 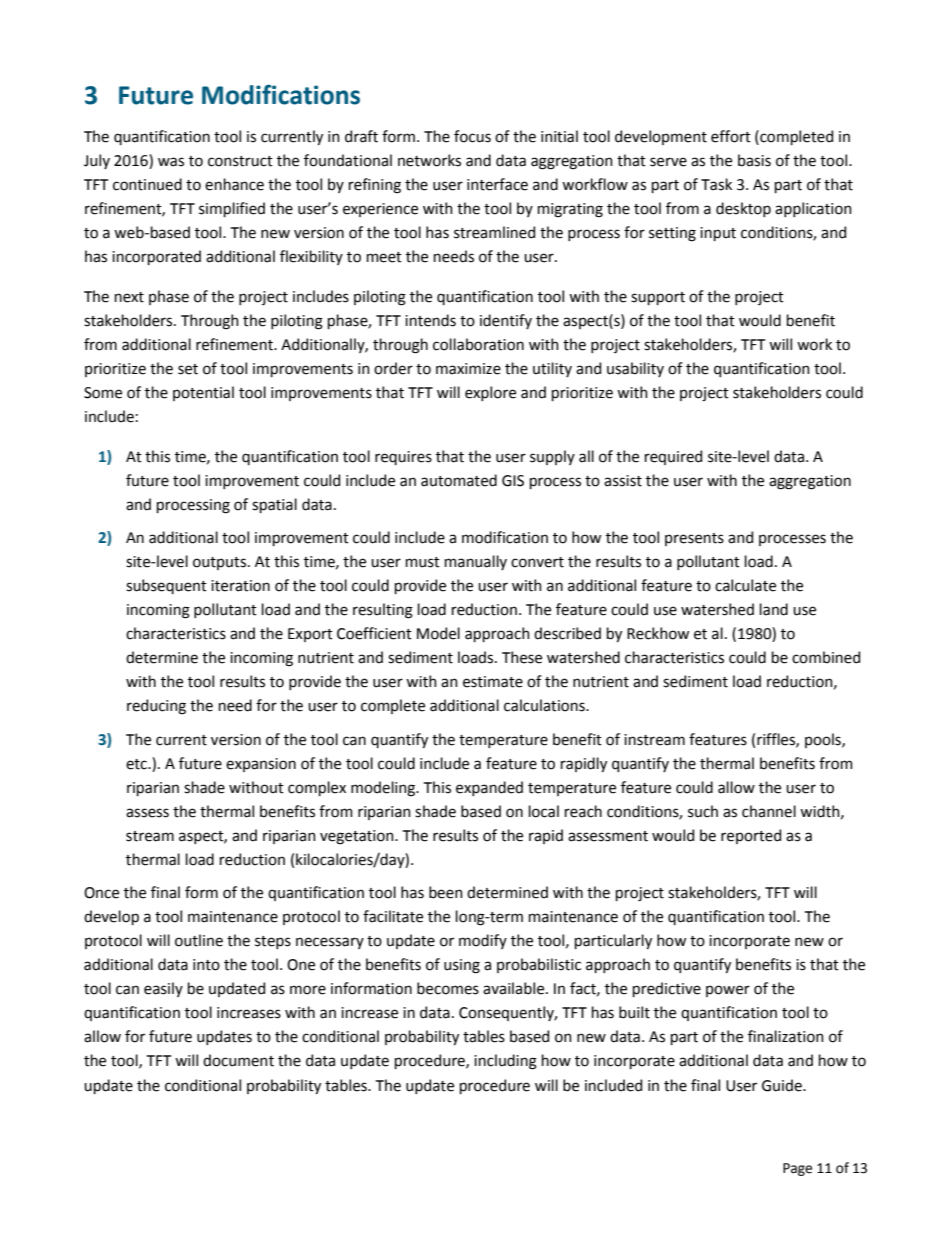 What do you see at coordinates (137, 764) in the screenshot?
I see `etc` at bounding box center [137, 764].
